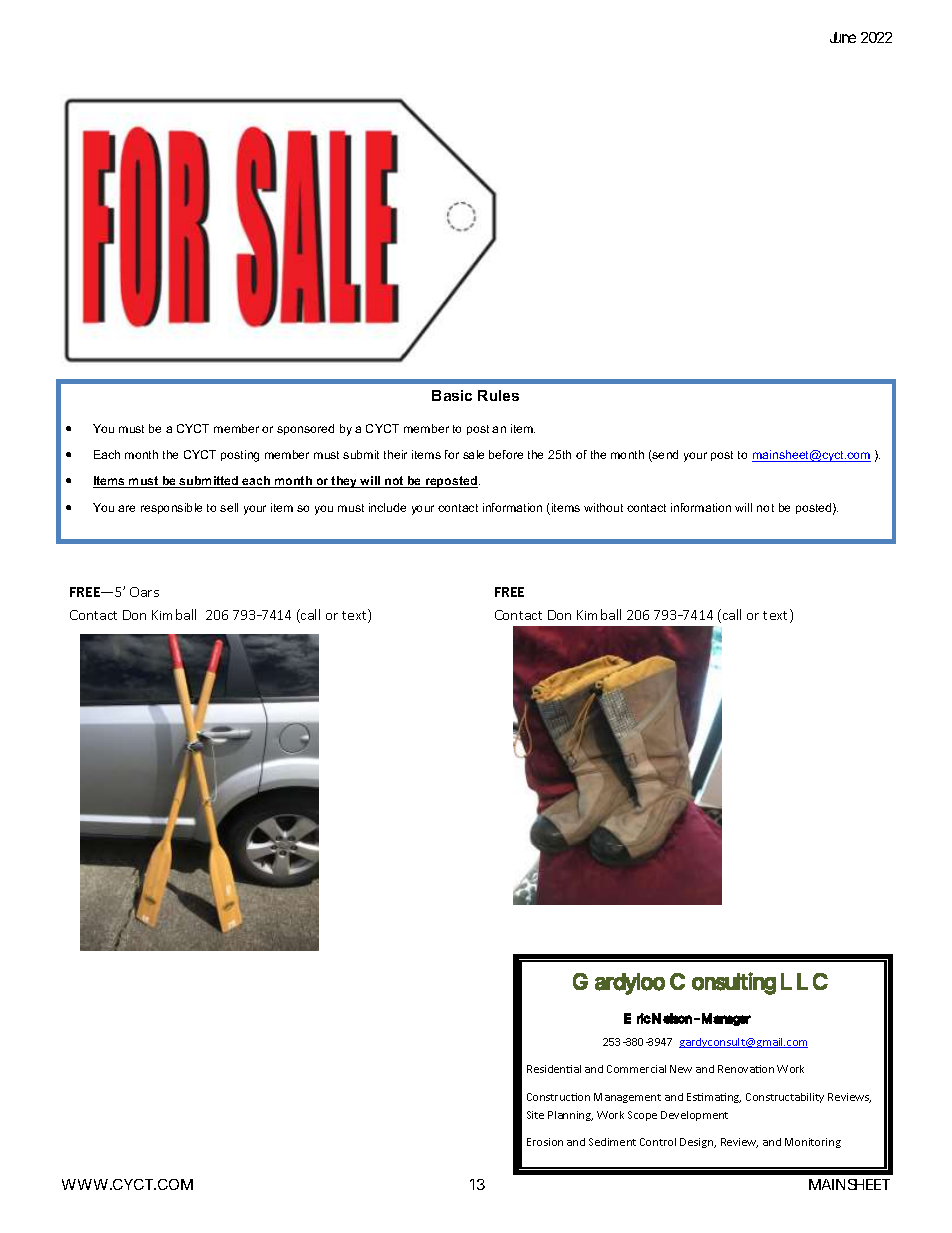 The image size is (952, 1233). I want to click on June, so click(843, 37).
